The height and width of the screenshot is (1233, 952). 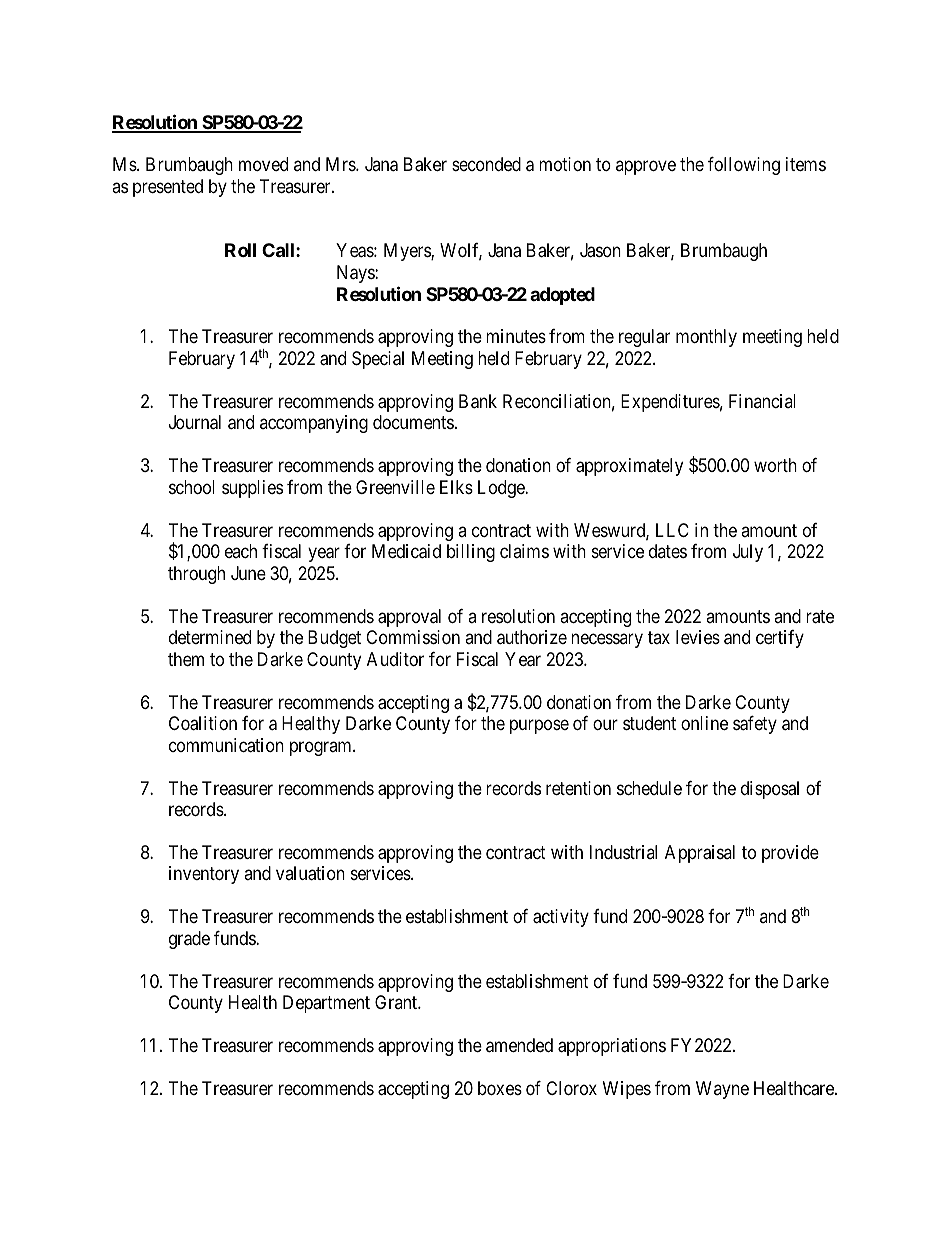 I want to click on authorize, so click(x=532, y=637).
